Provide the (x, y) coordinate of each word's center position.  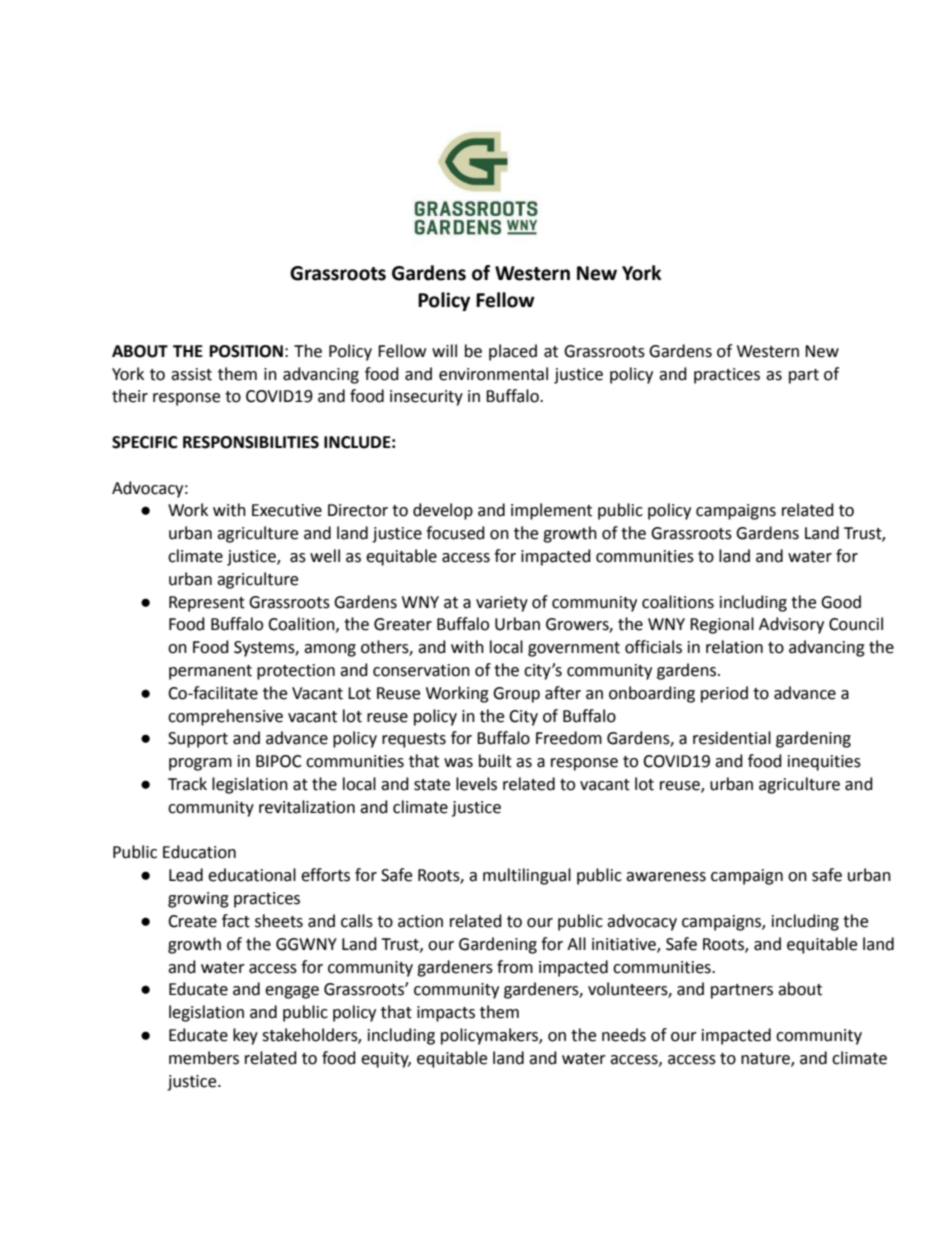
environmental (493, 374)
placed (513, 352)
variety (502, 604)
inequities (824, 763)
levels (476, 784)
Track (187, 784)
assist (191, 374)
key (245, 1036)
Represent (207, 604)
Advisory (791, 625)
